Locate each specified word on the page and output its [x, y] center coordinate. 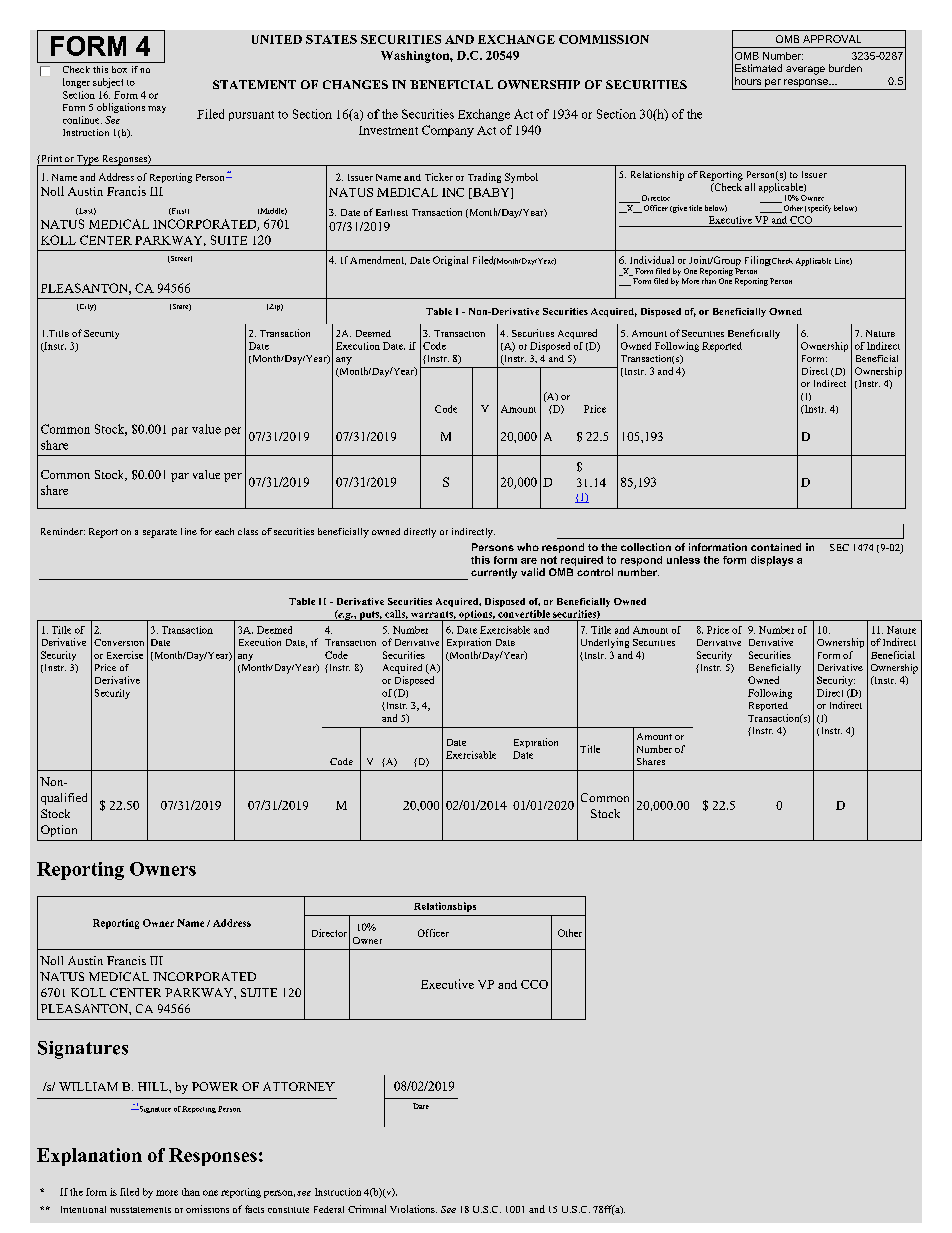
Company [448, 131]
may [157, 109]
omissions [207, 1209]
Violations [413, 1209]
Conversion [119, 642]
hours [748, 81]
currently [494, 573]
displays [772, 561]
